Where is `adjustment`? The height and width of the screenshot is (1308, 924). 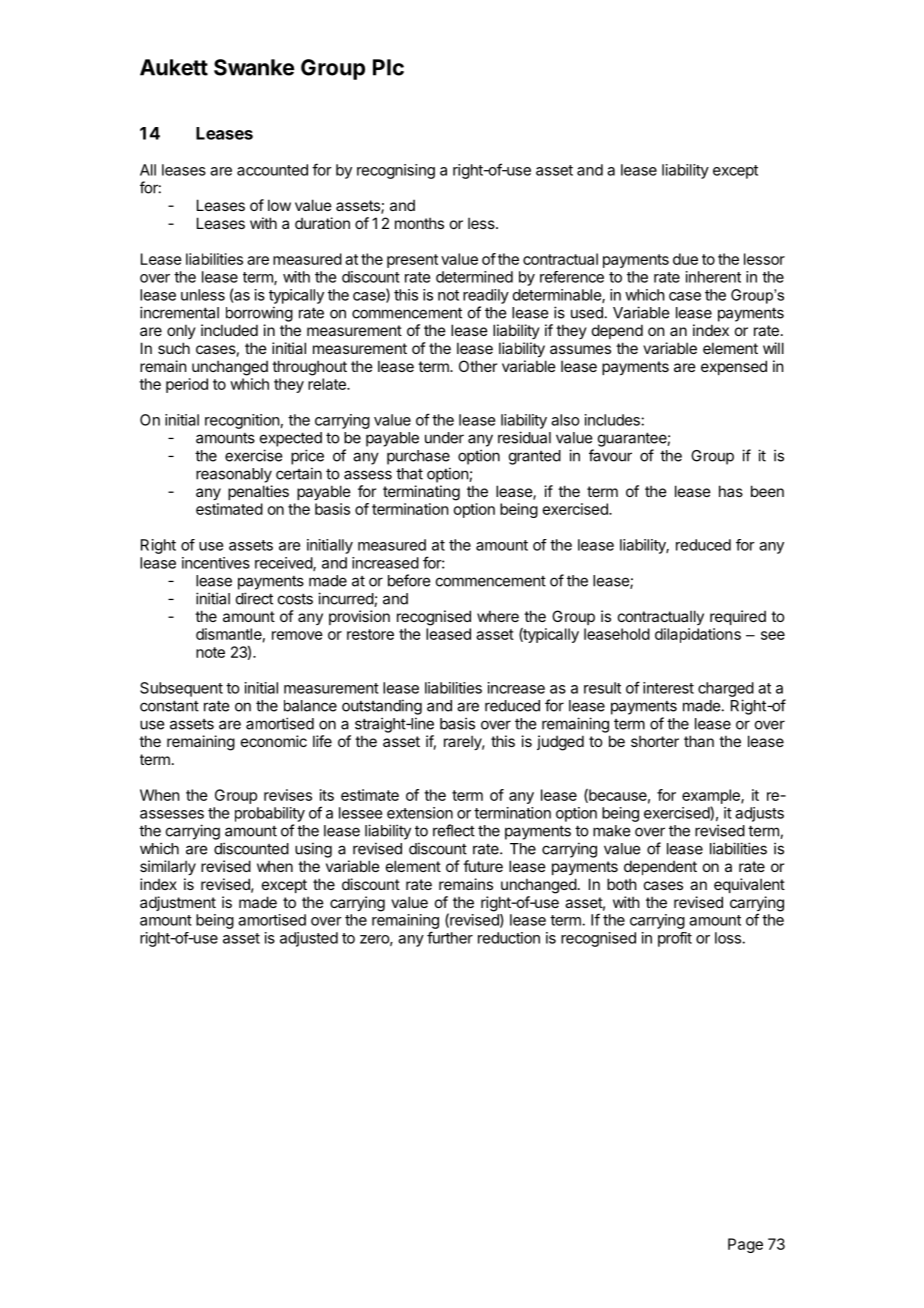 adjustment is located at coordinates (178, 903).
